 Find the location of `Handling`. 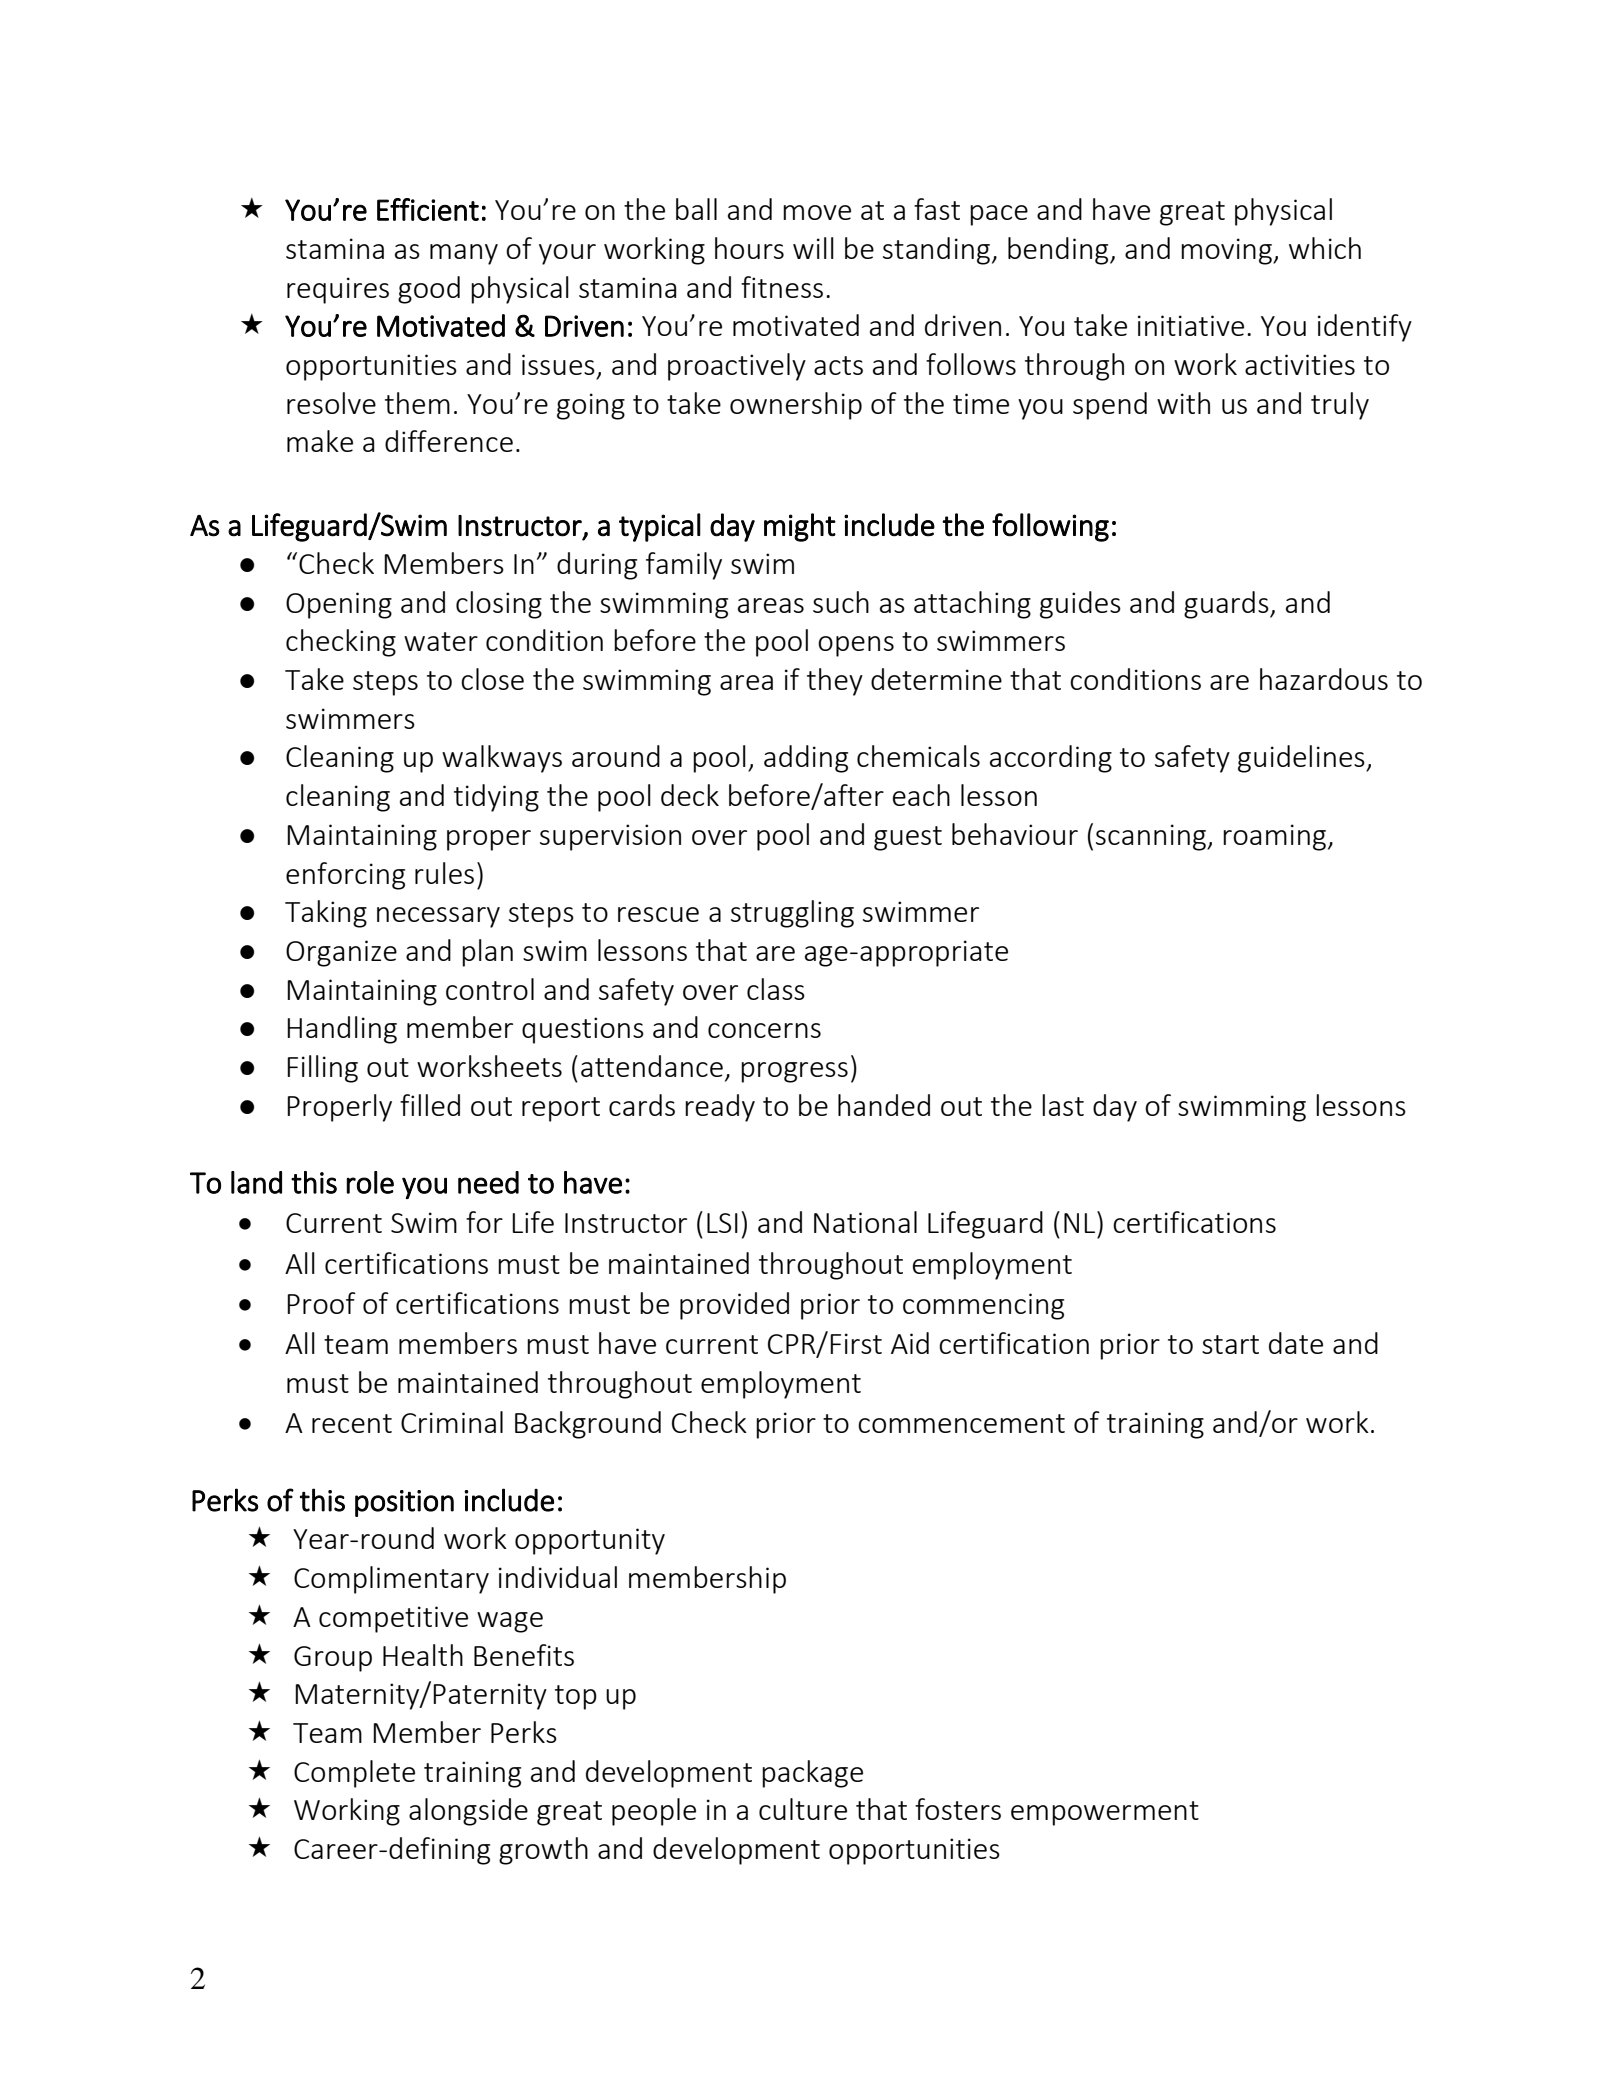

Handling is located at coordinates (342, 1030).
